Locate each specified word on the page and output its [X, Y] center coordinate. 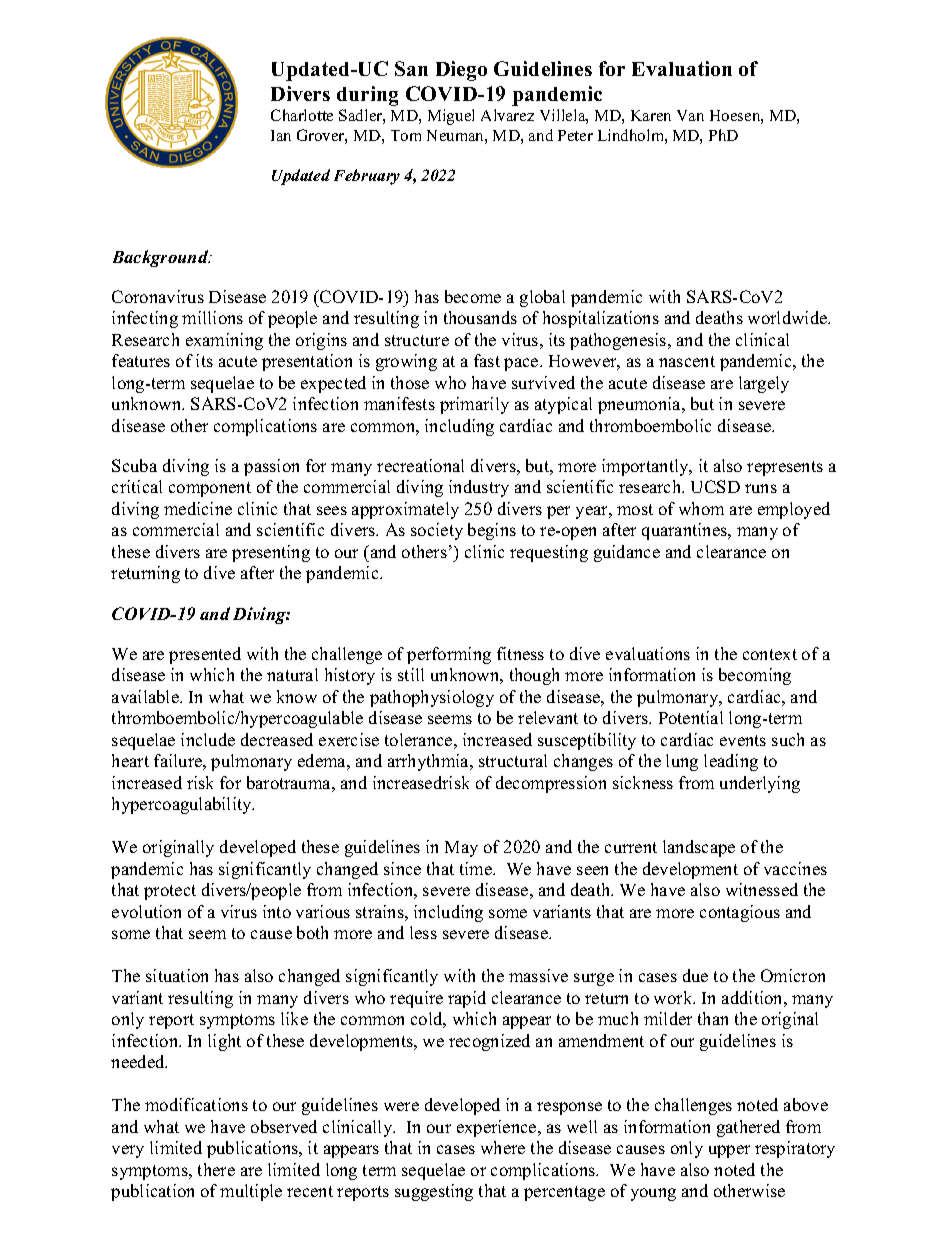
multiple [251, 1192]
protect [170, 892]
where [503, 1147]
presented [205, 655]
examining [224, 341]
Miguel [451, 117]
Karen [651, 115]
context [770, 654]
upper [729, 1151]
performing [449, 655]
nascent [687, 361]
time [477, 868]
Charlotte [302, 115]
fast [487, 360]
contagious [740, 913]
